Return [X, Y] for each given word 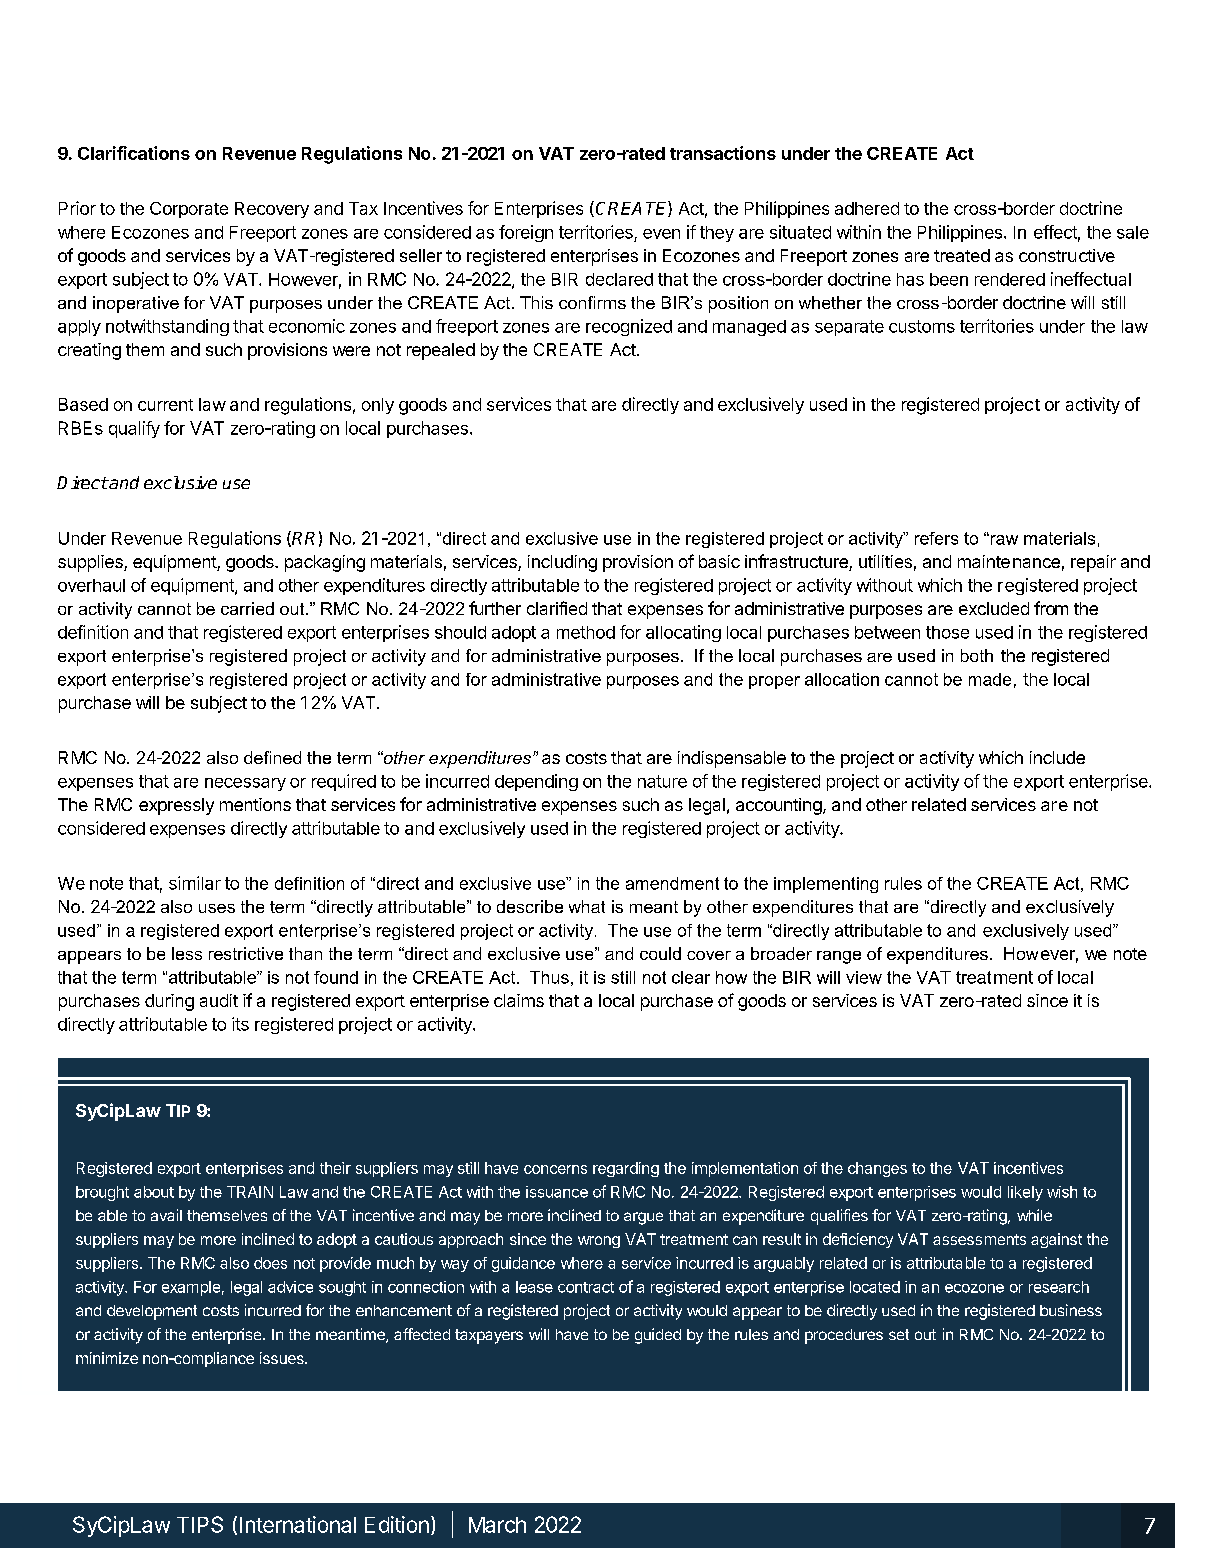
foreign [526, 233]
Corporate [189, 210]
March [497, 1525]
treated [962, 255]
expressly [176, 806]
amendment [672, 883]
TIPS [200, 1524]
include [1057, 757]
